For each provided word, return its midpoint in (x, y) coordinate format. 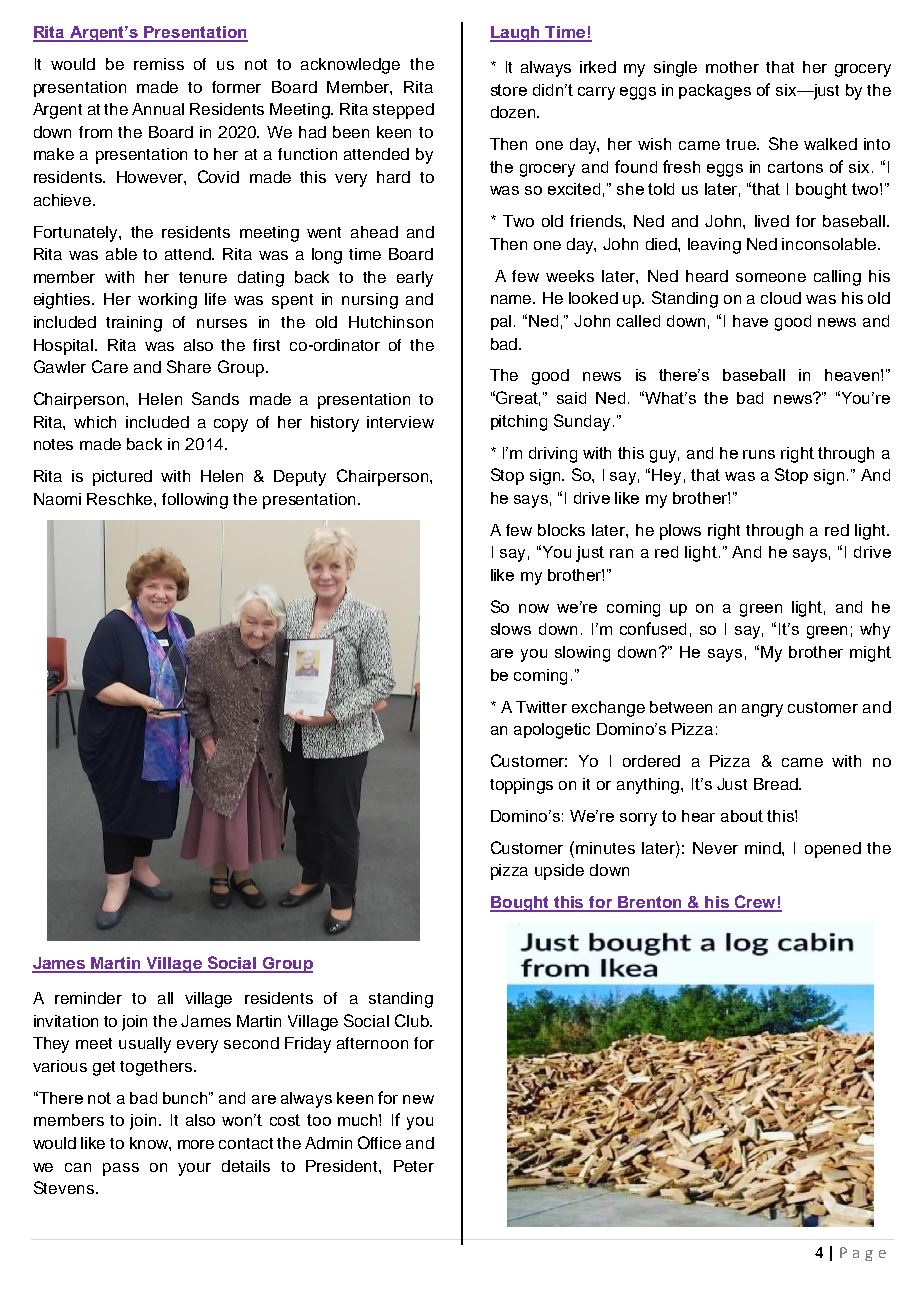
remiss (159, 64)
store (509, 90)
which (95, 422)
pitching (519, 423)
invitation (66, 1021)
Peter (414, 1166)
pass (121, 1169)
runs (759, 454)
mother (732, 67)
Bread (777, 784)
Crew (755, 903)
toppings (521, 786)
